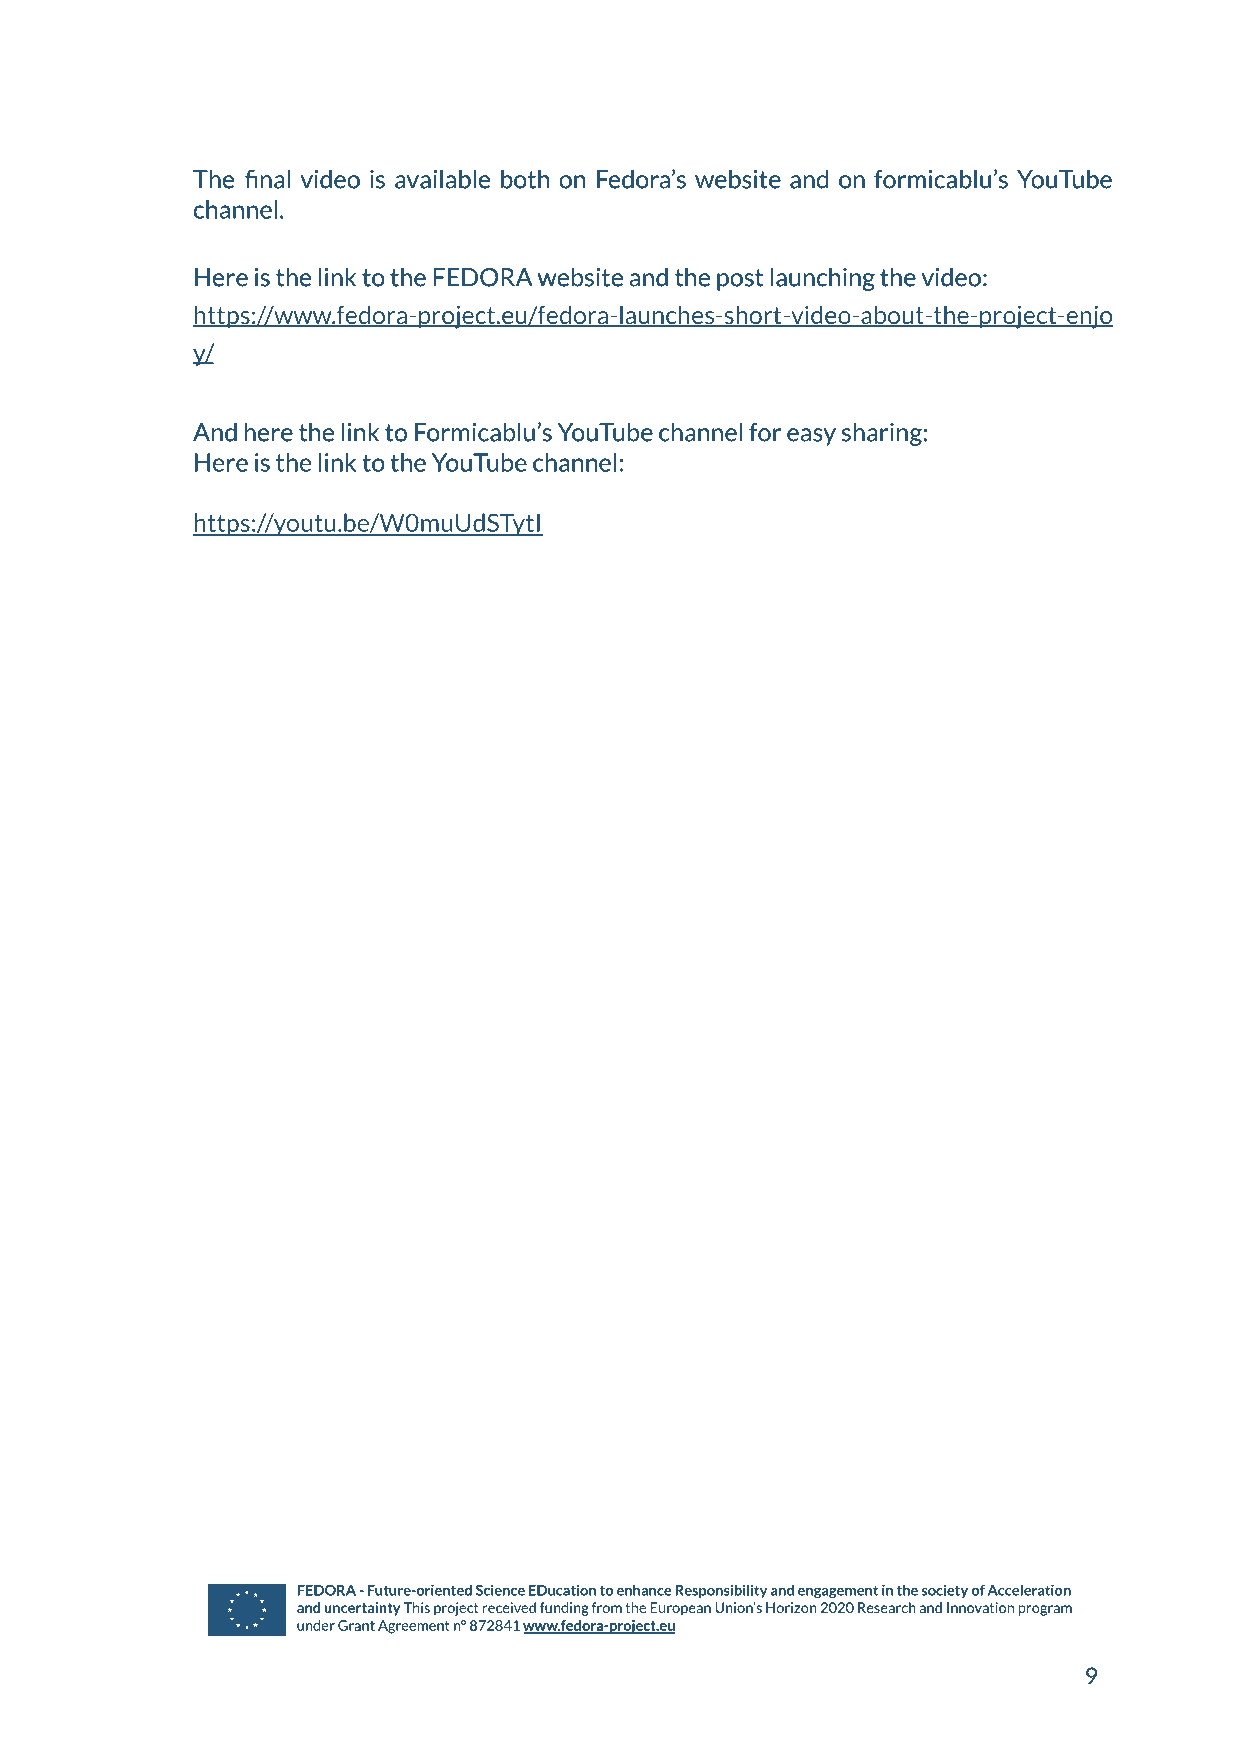 This page has width=1249, height=1764. I want to click on sharing, so click(882, 434).
